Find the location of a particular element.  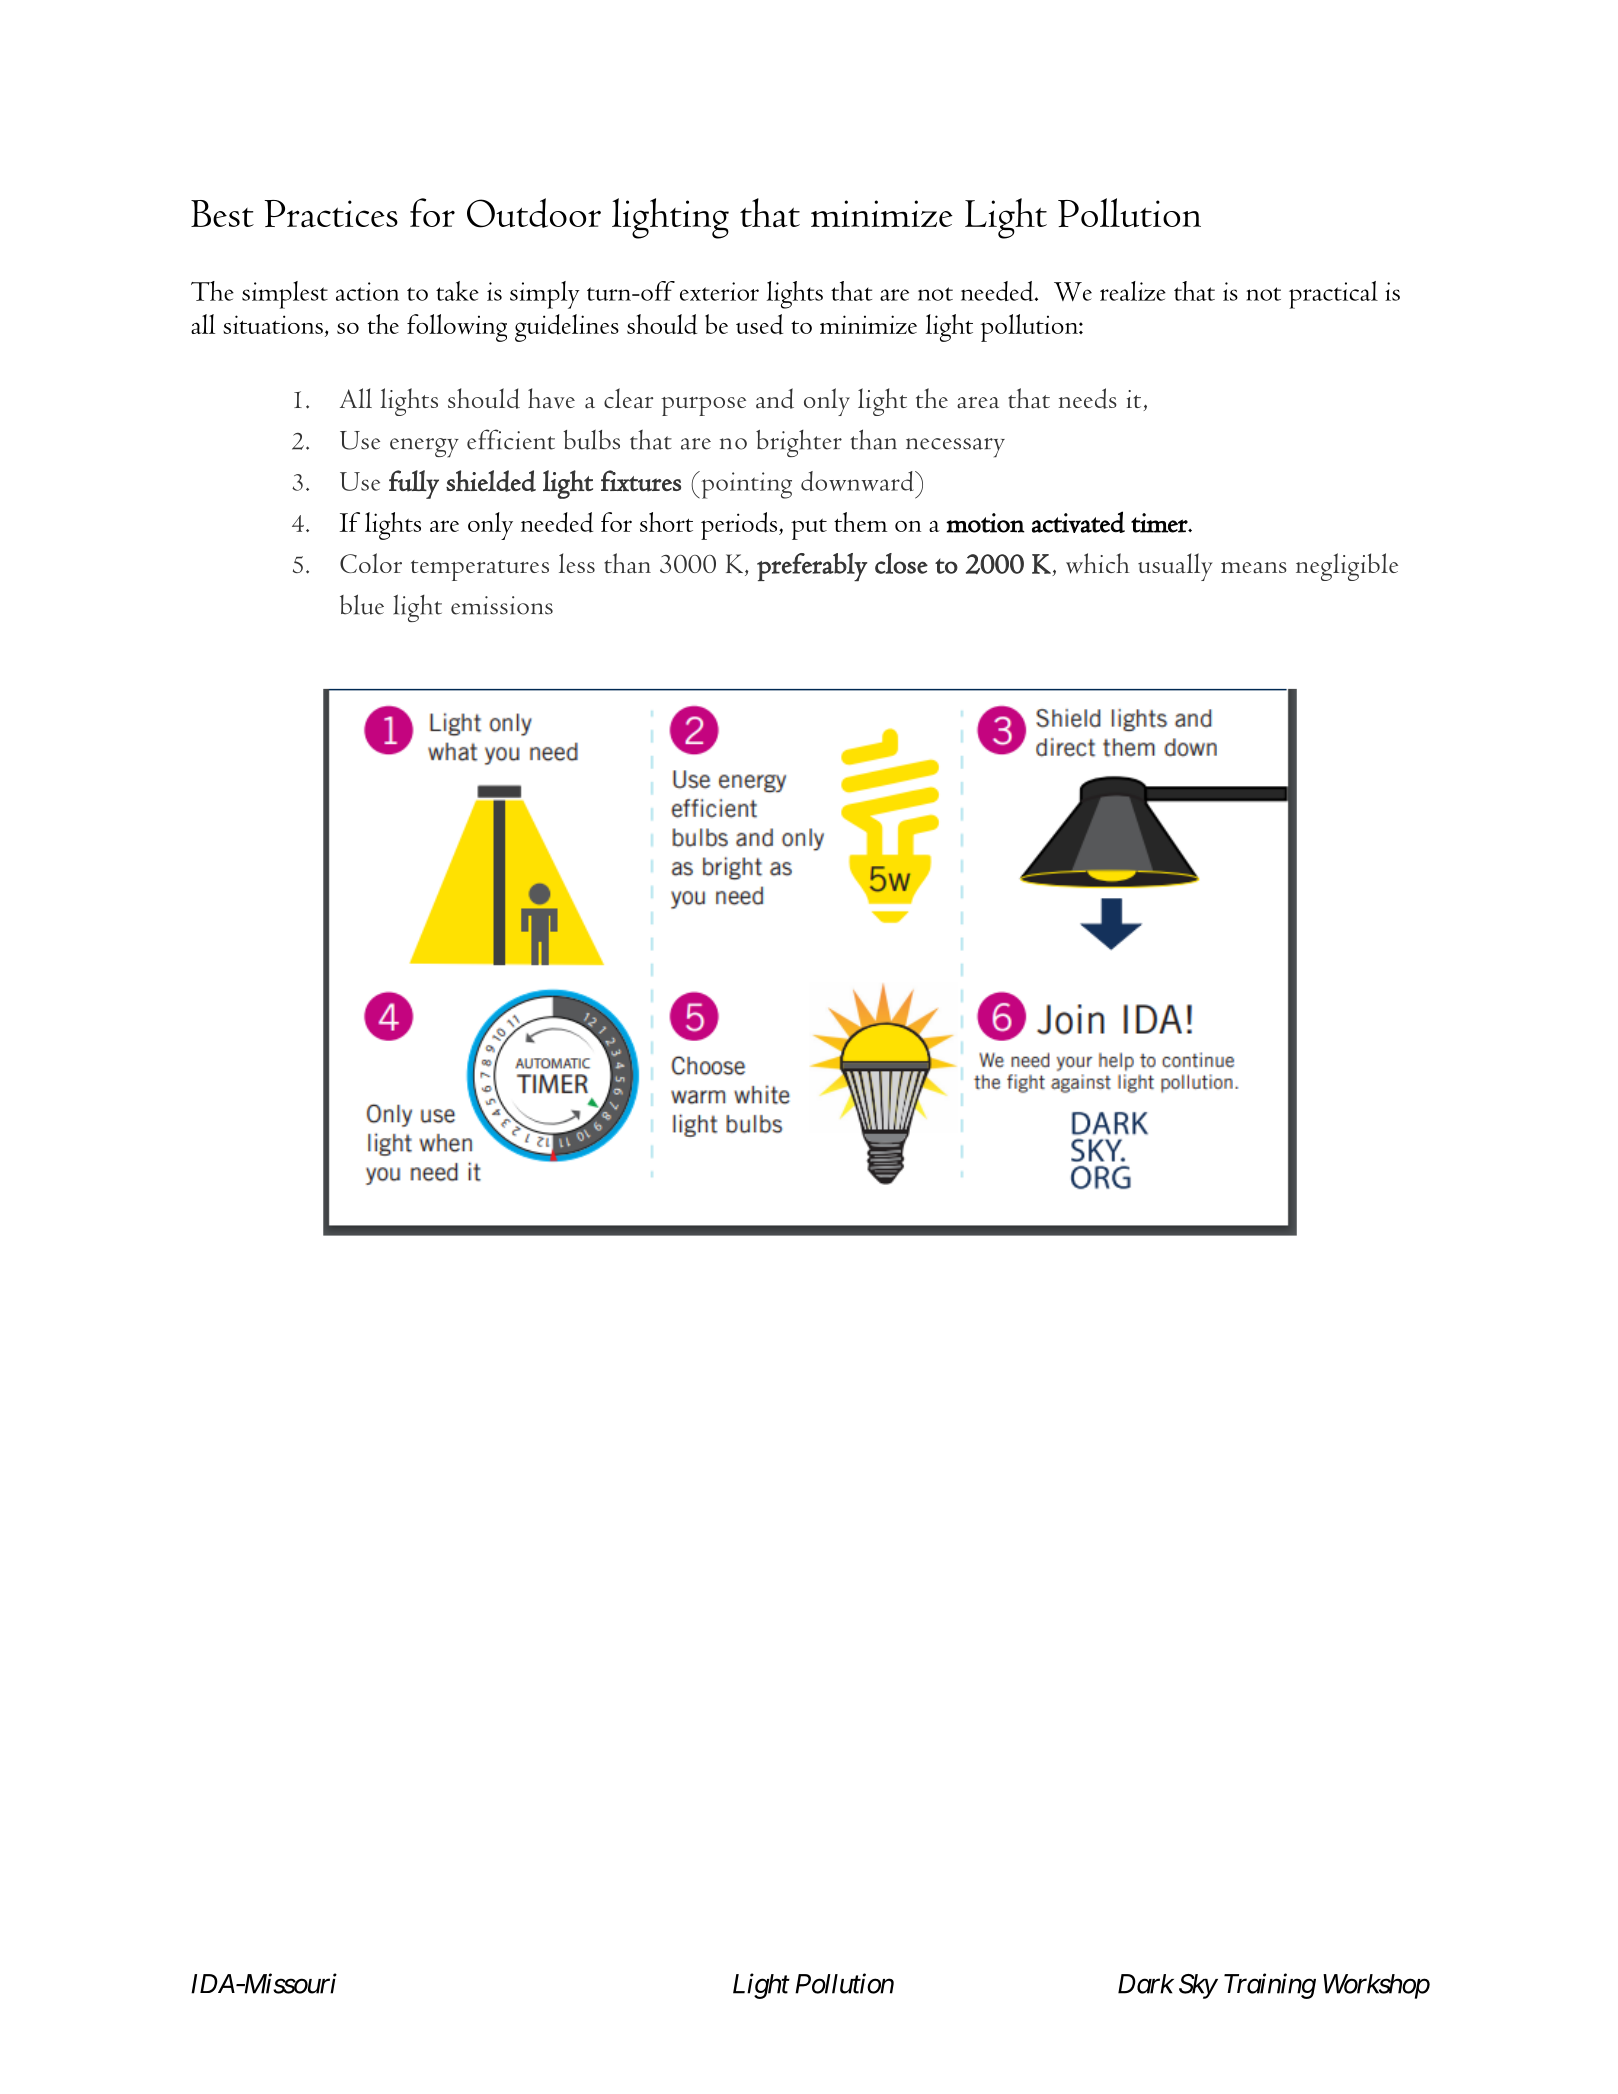

realize is located at coordinates (1133, 291).
